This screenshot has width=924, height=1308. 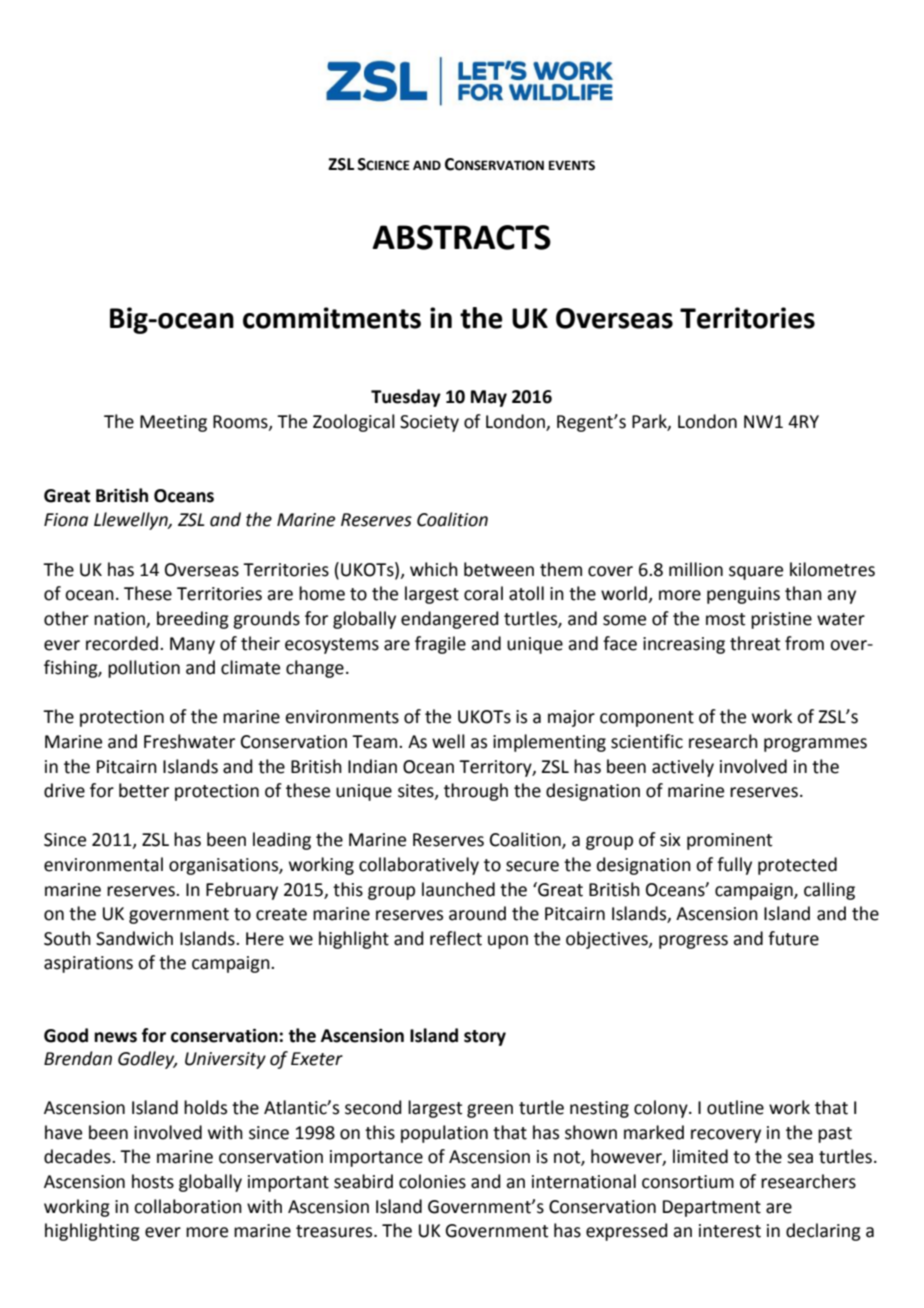 What do you see at coordinates (419, 866) in the screenshot?
I see `collaboratively` at bounding box center [419, 866].
